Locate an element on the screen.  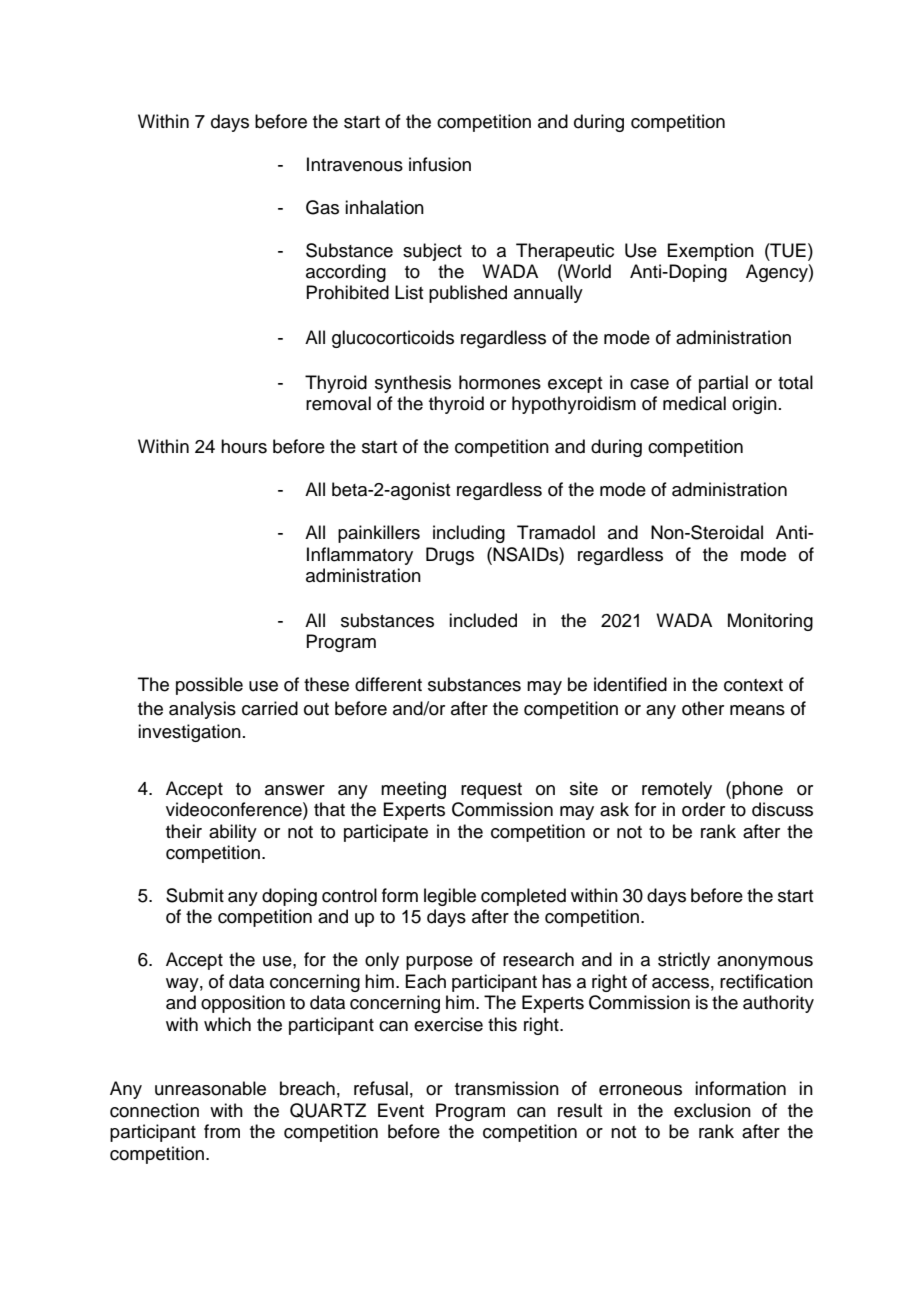
hours is located at coordinates (244, 446).
